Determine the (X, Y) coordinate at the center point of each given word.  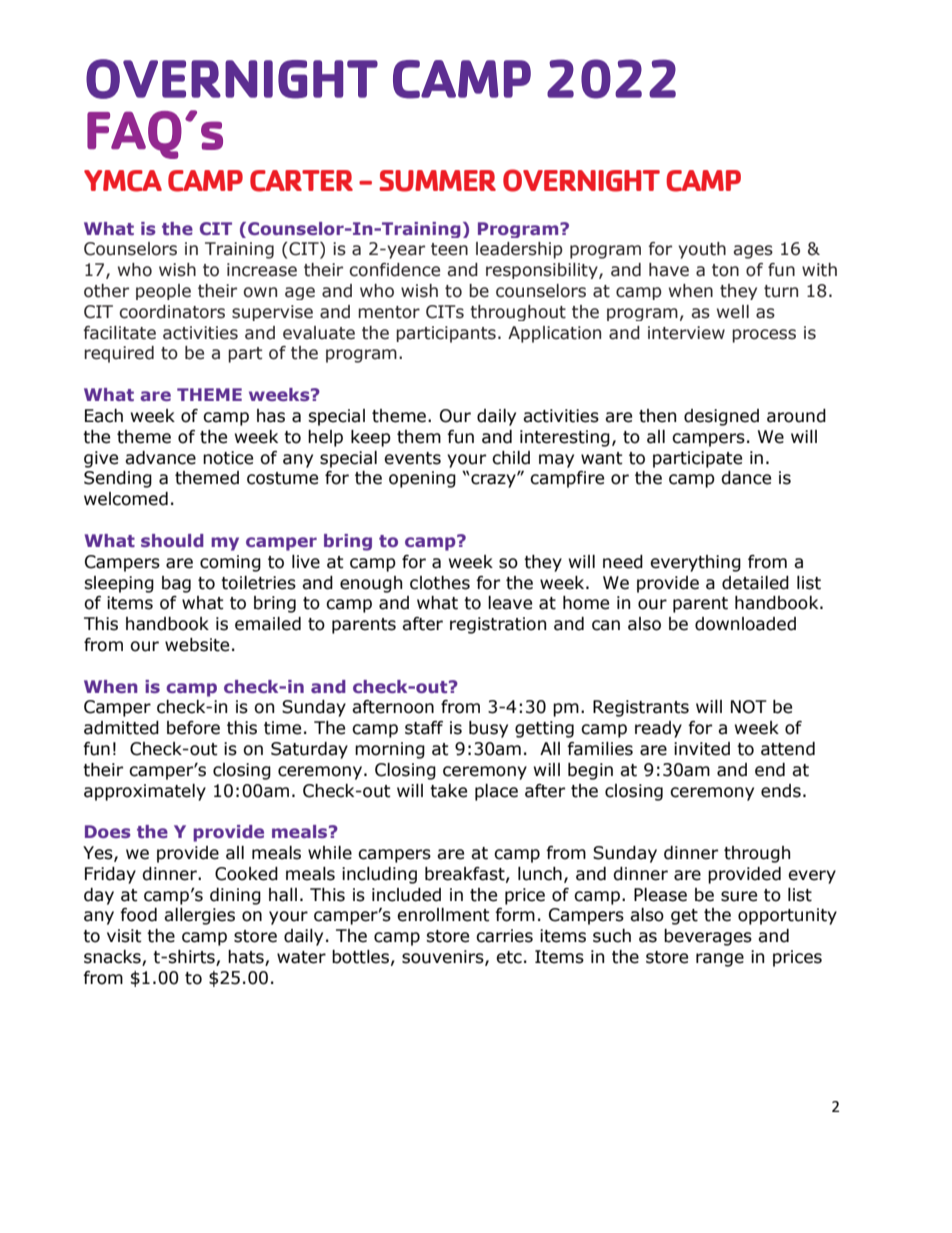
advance (160, 458)
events (412, 458)
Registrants (641, 708)
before (193, 728)
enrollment (443, 915)
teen (449, 249)
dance (746, 478)
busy (488, 729)
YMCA (123, 181)
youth (702, 250)
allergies (199, 916)
